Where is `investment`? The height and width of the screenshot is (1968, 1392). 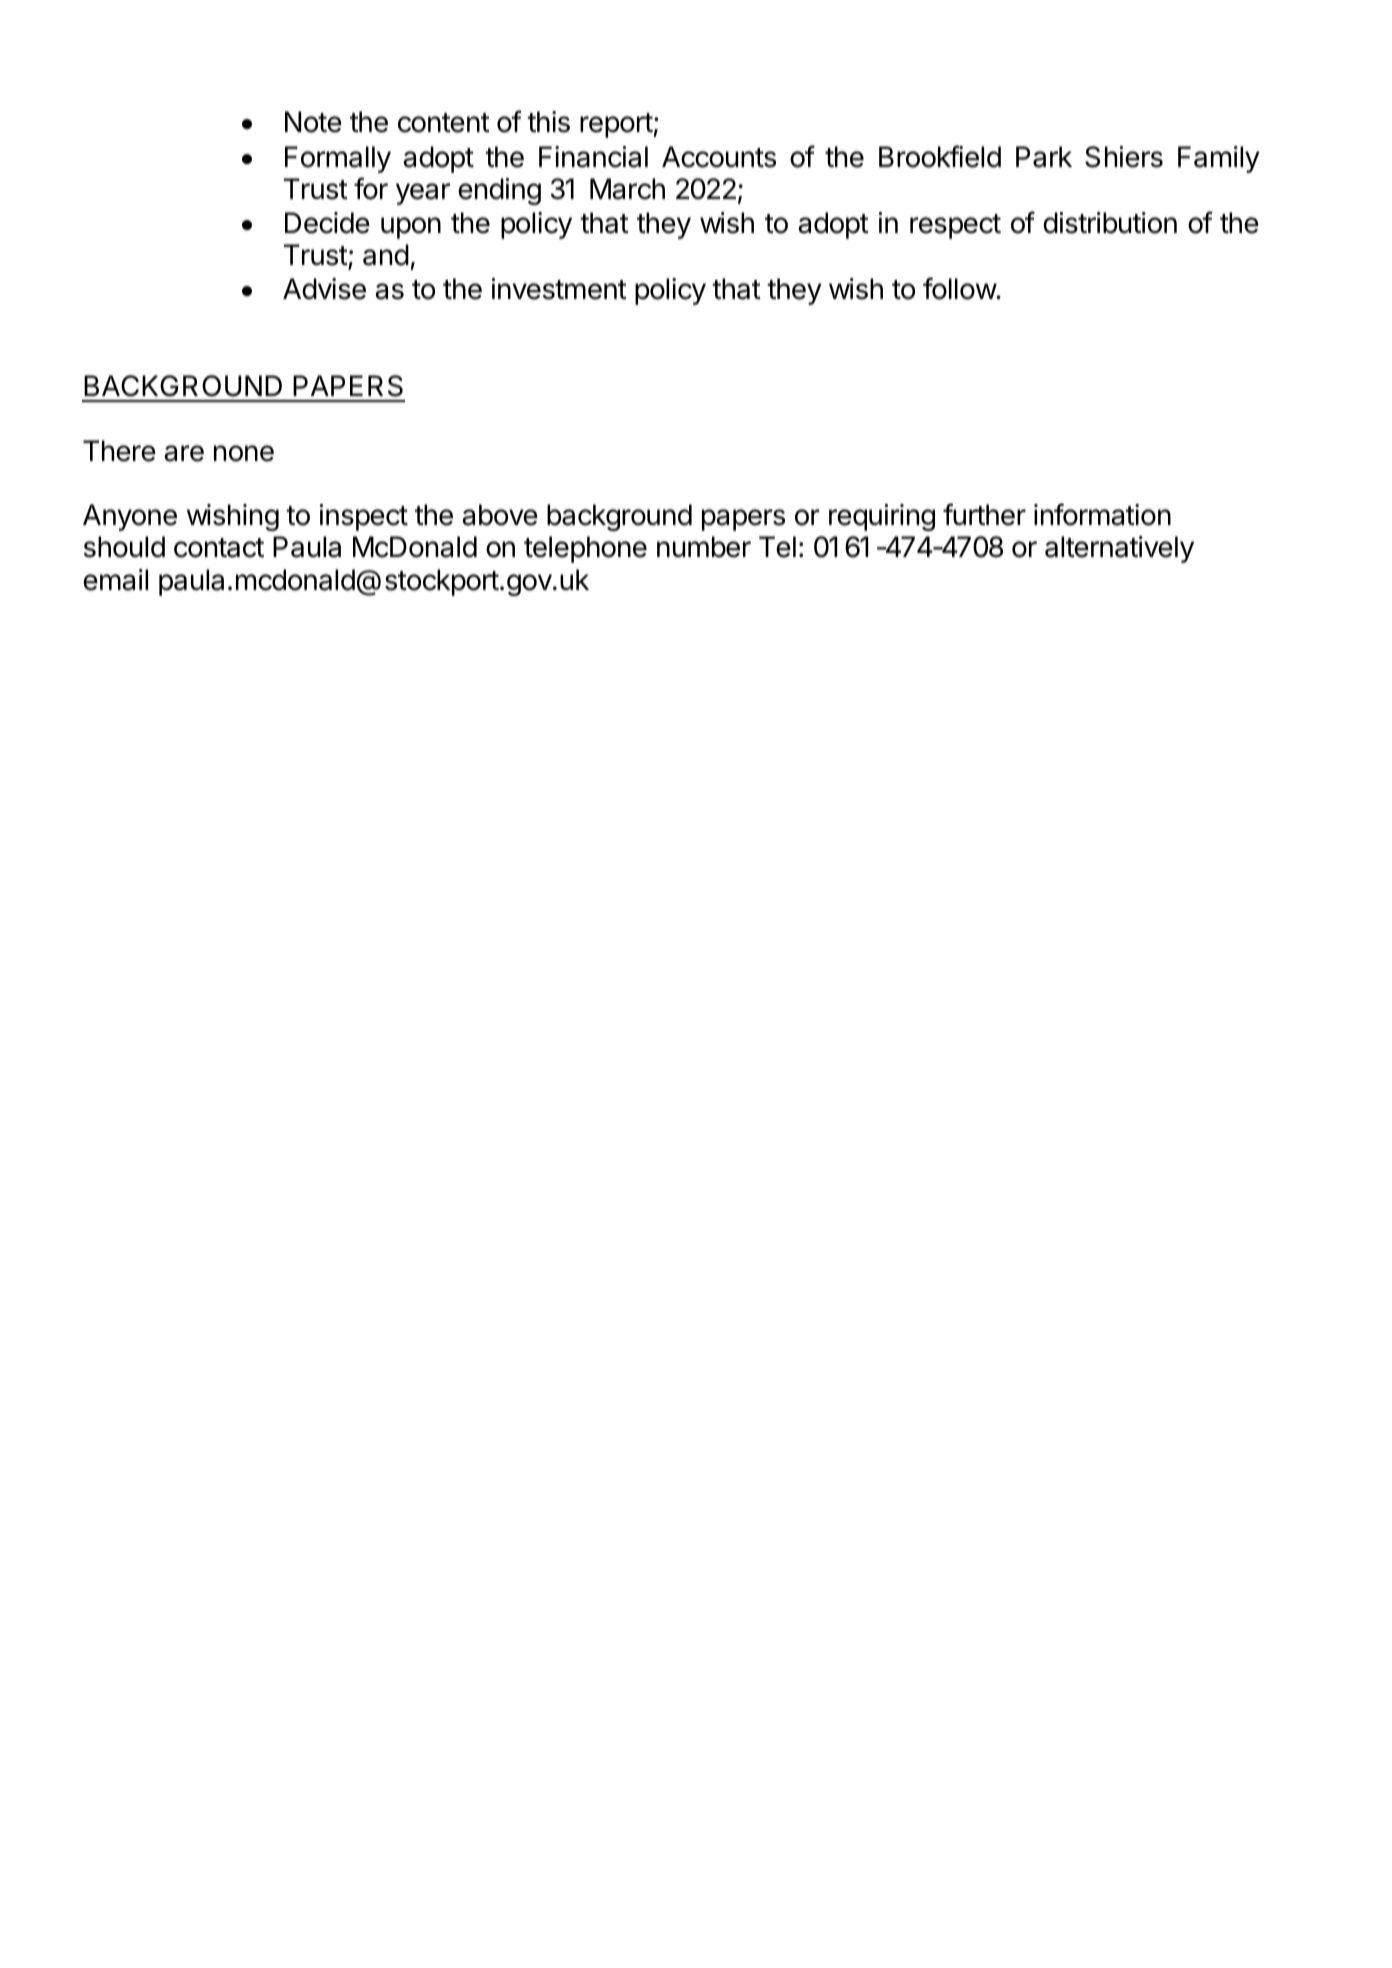 investment is located at coordinates (559, 289).
